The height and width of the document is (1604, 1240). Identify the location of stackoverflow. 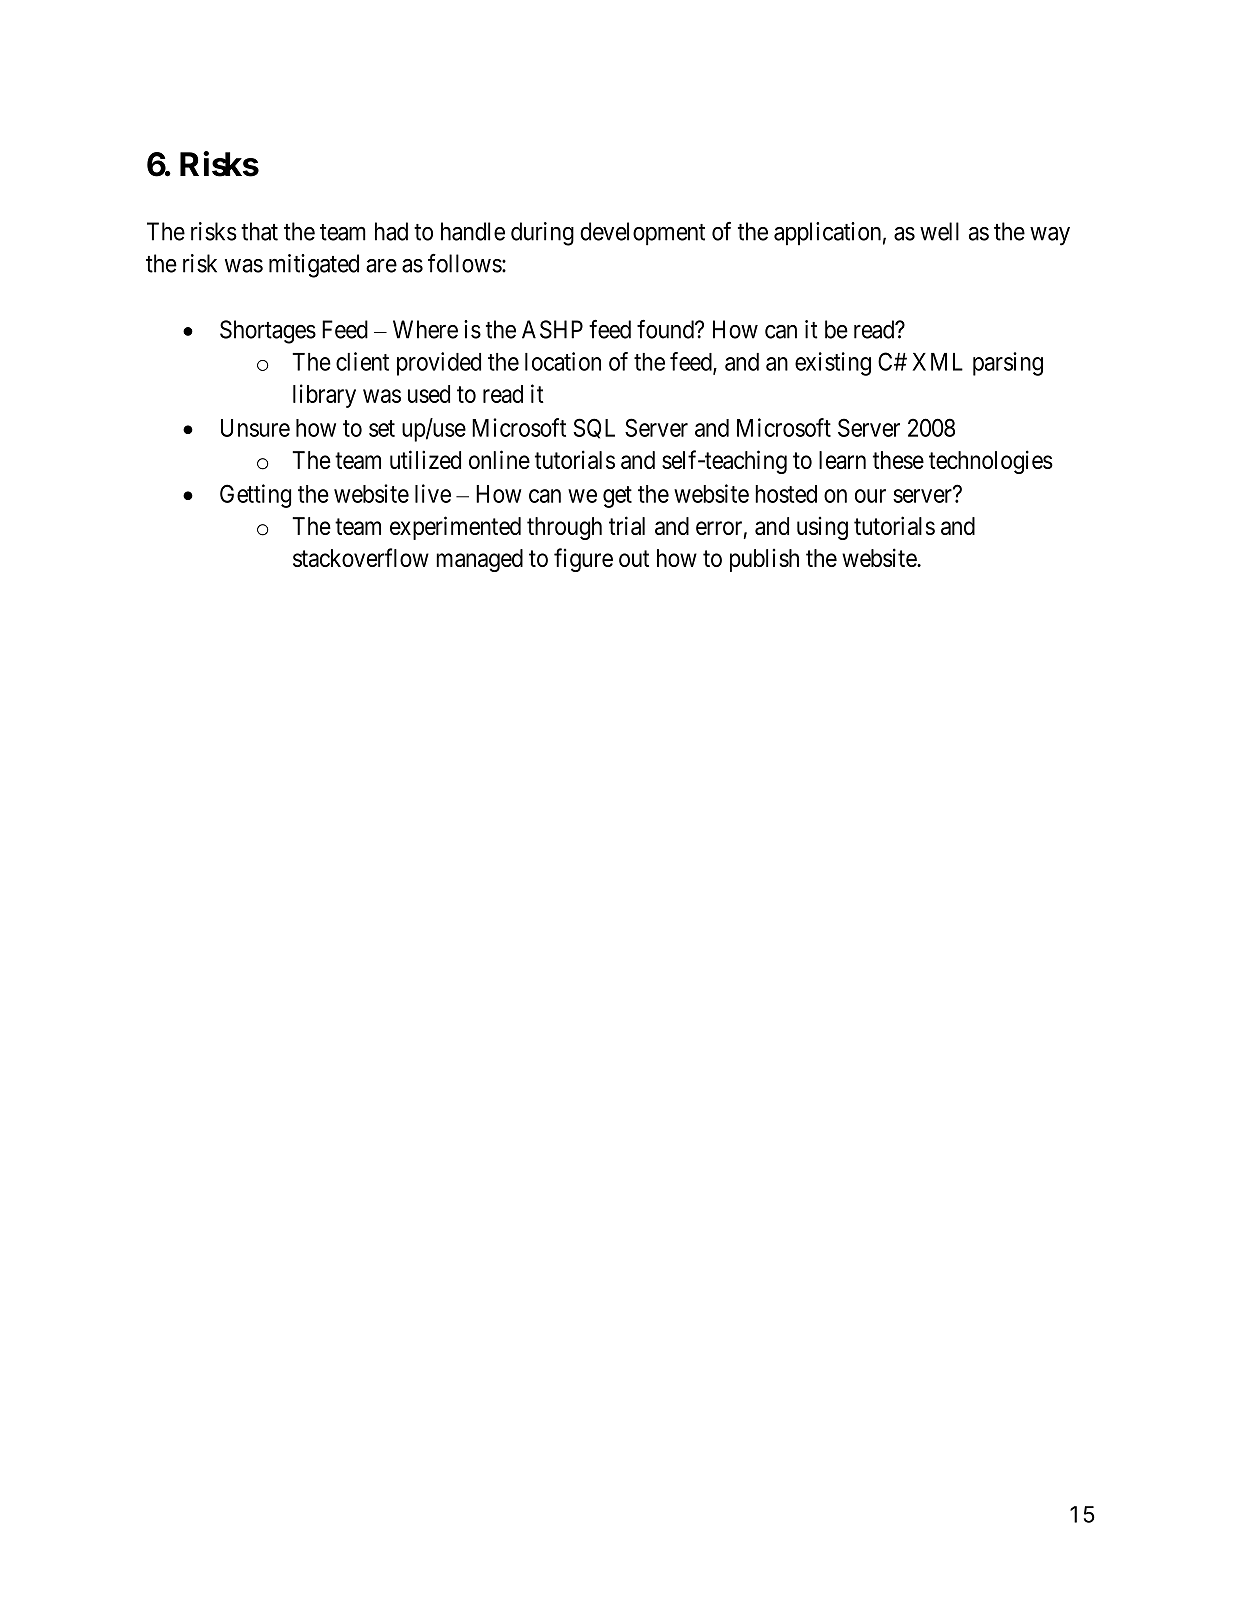
(361, 557).
